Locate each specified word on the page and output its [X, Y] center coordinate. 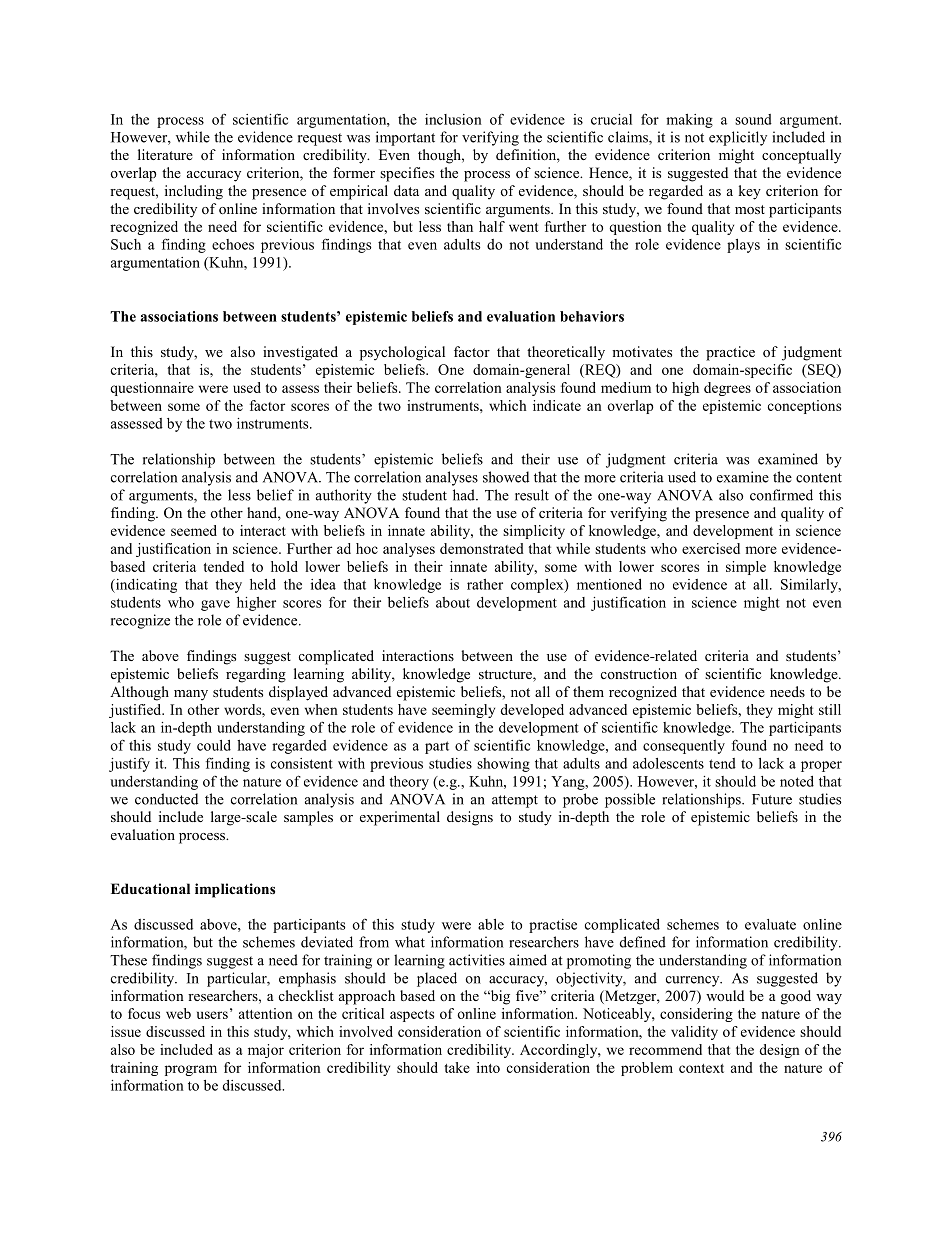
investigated [300, 353]
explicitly [738, 138]
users [212, 1015]
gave [215, 605]
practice [730, 353]
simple [746, 568]
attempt [515, 801]
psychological [402, 353]
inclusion [453, 119]
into [488, 1067]
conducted [166, 799]
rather [485, 584]
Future [772, 799]
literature [165, 154]
